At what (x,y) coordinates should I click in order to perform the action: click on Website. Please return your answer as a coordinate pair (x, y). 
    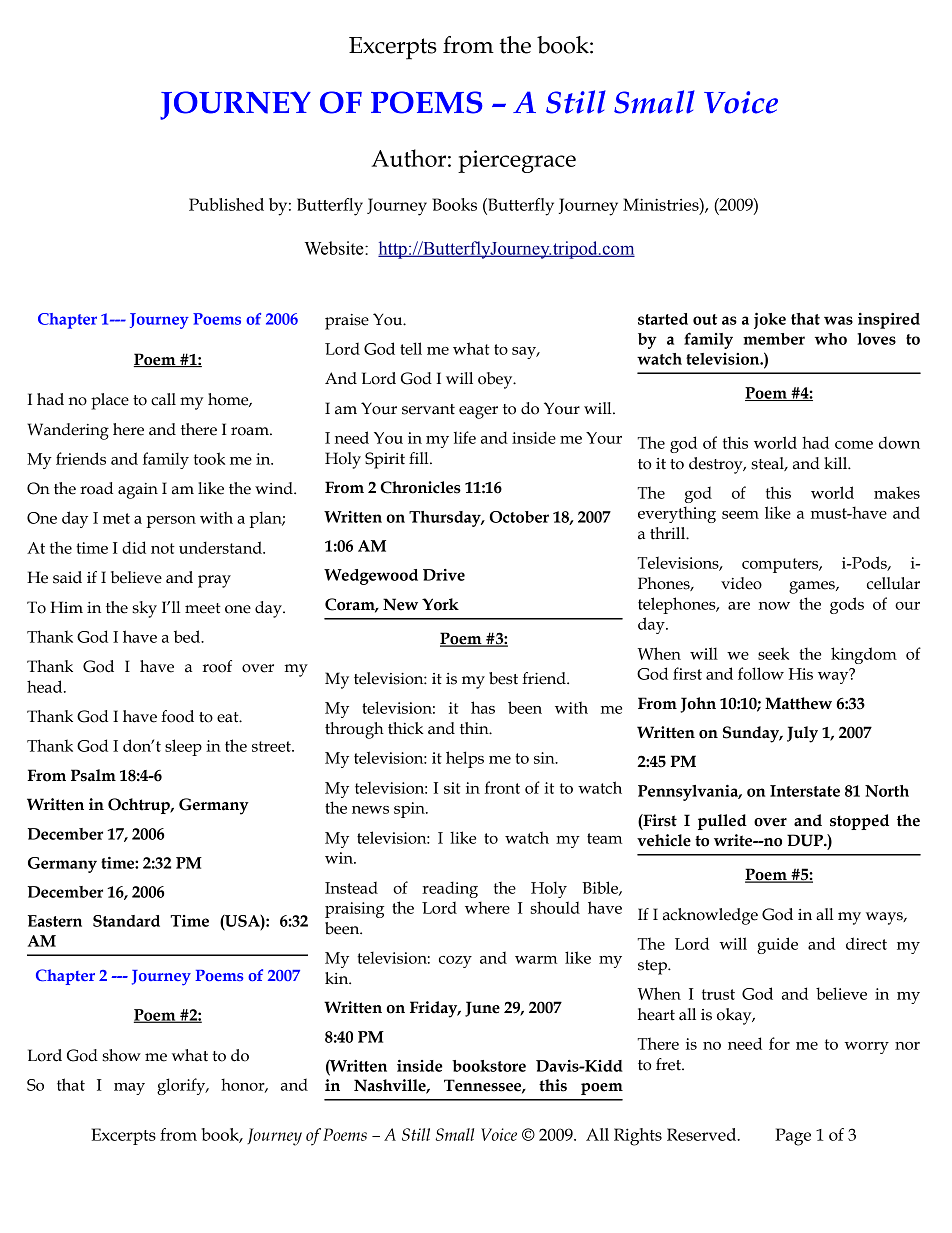
    Looking at the image, I should click on (335, 248).
